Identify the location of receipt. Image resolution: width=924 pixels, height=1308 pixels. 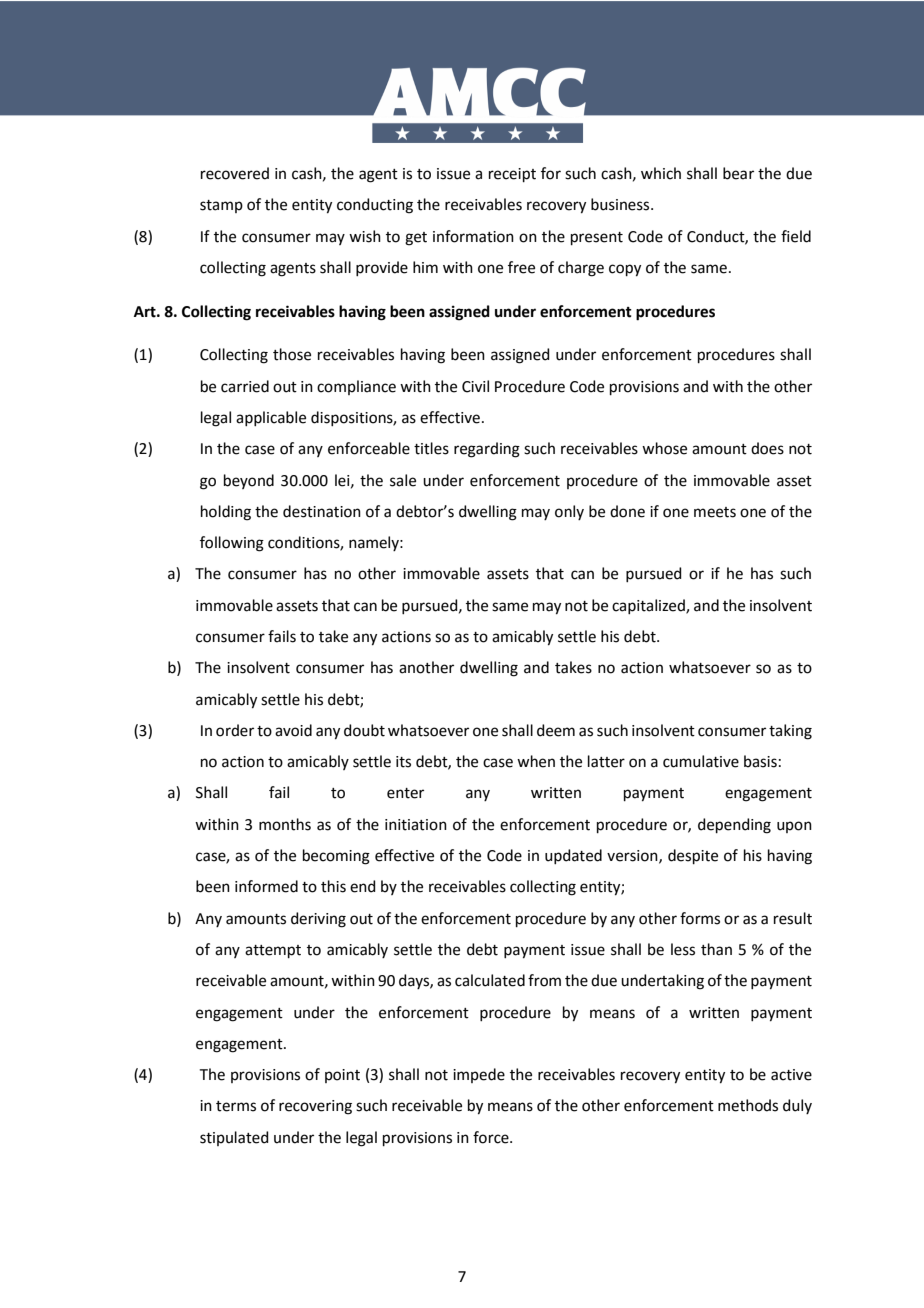
(512, 175).
